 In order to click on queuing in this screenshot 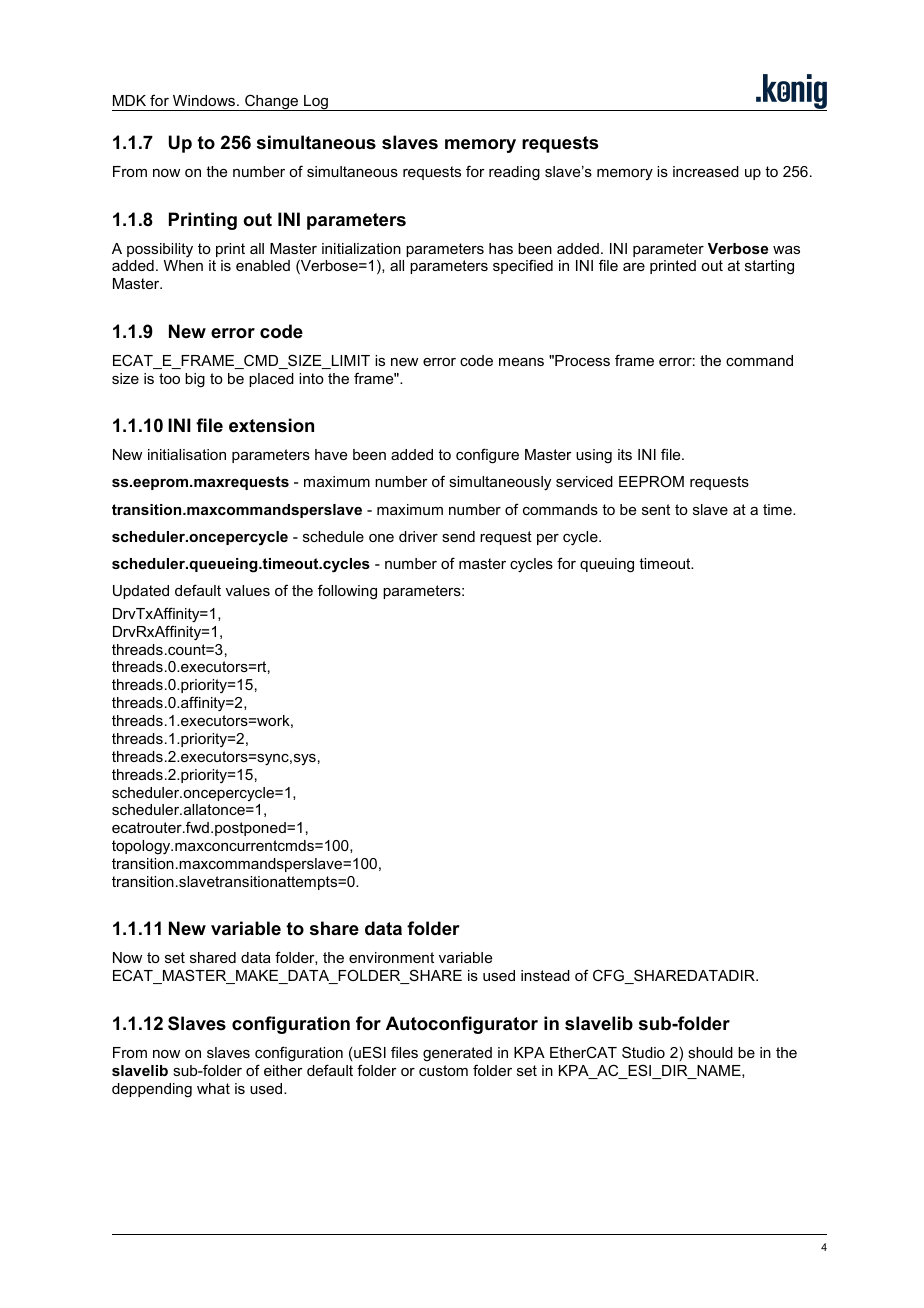, I will do `click(607, 565)`.
